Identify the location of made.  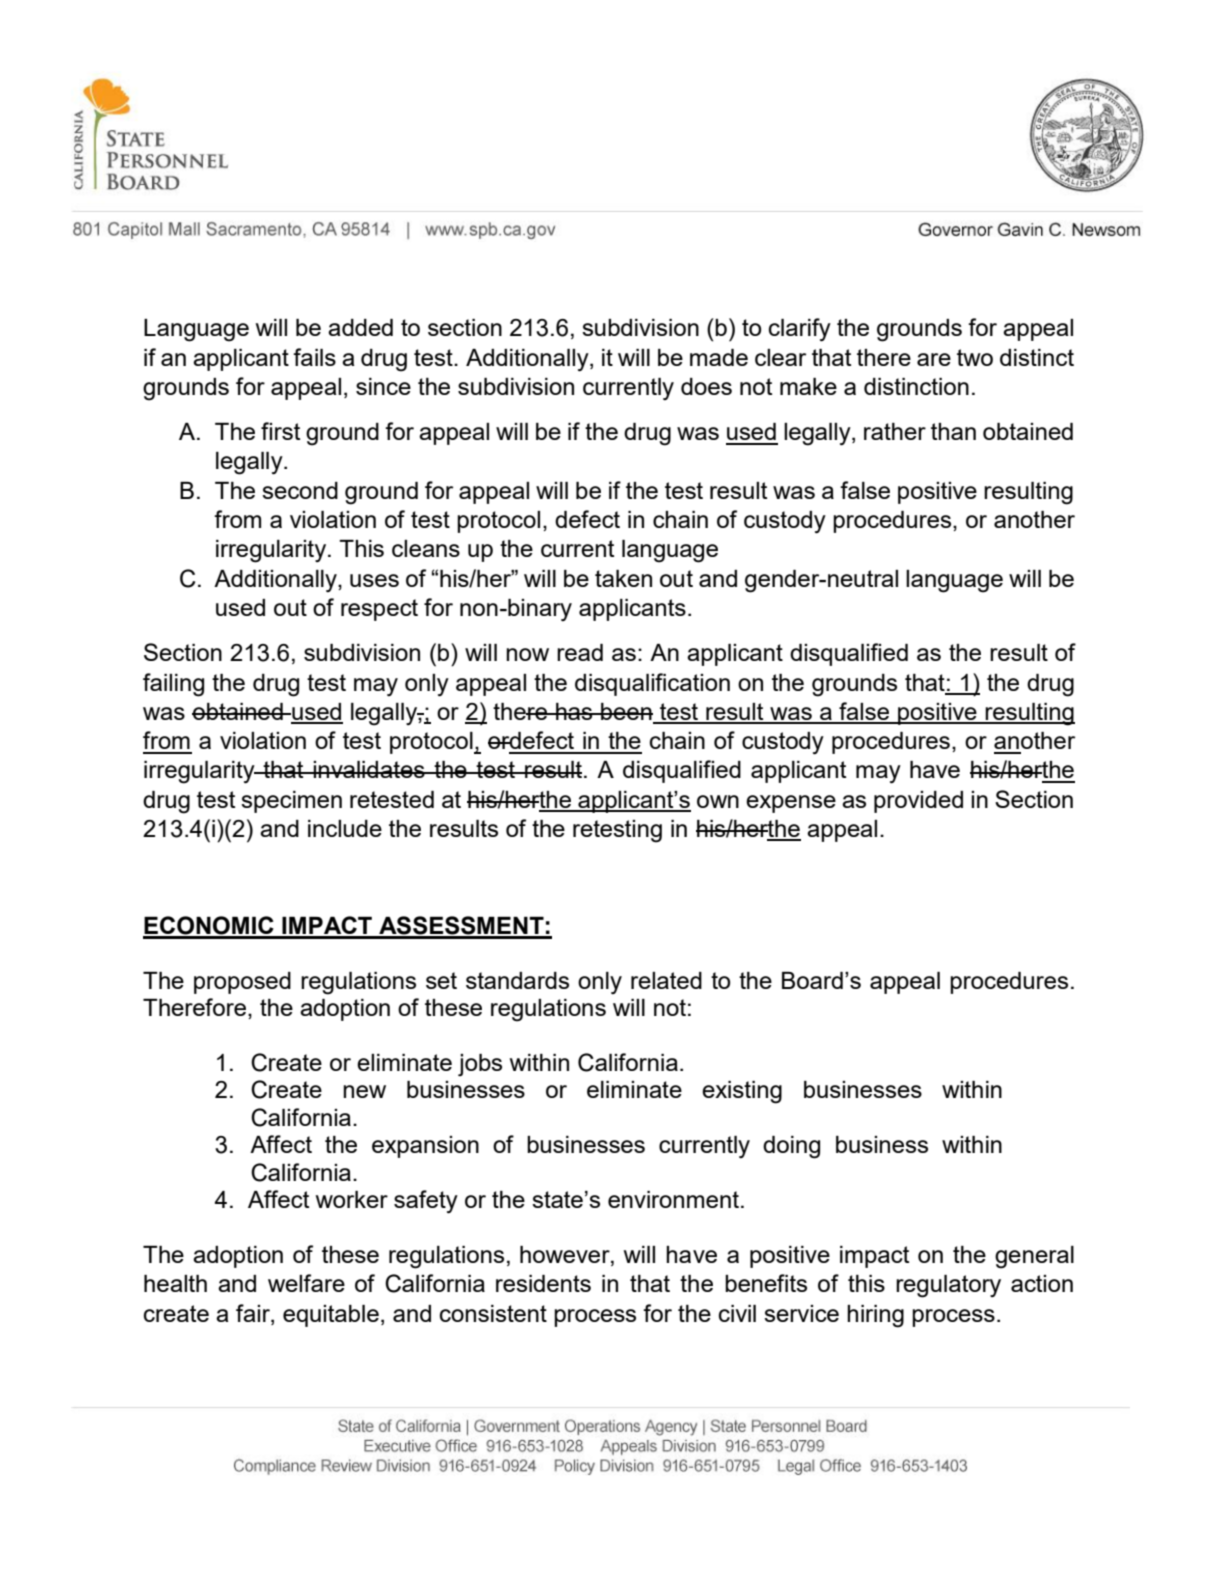
(719, 357).
